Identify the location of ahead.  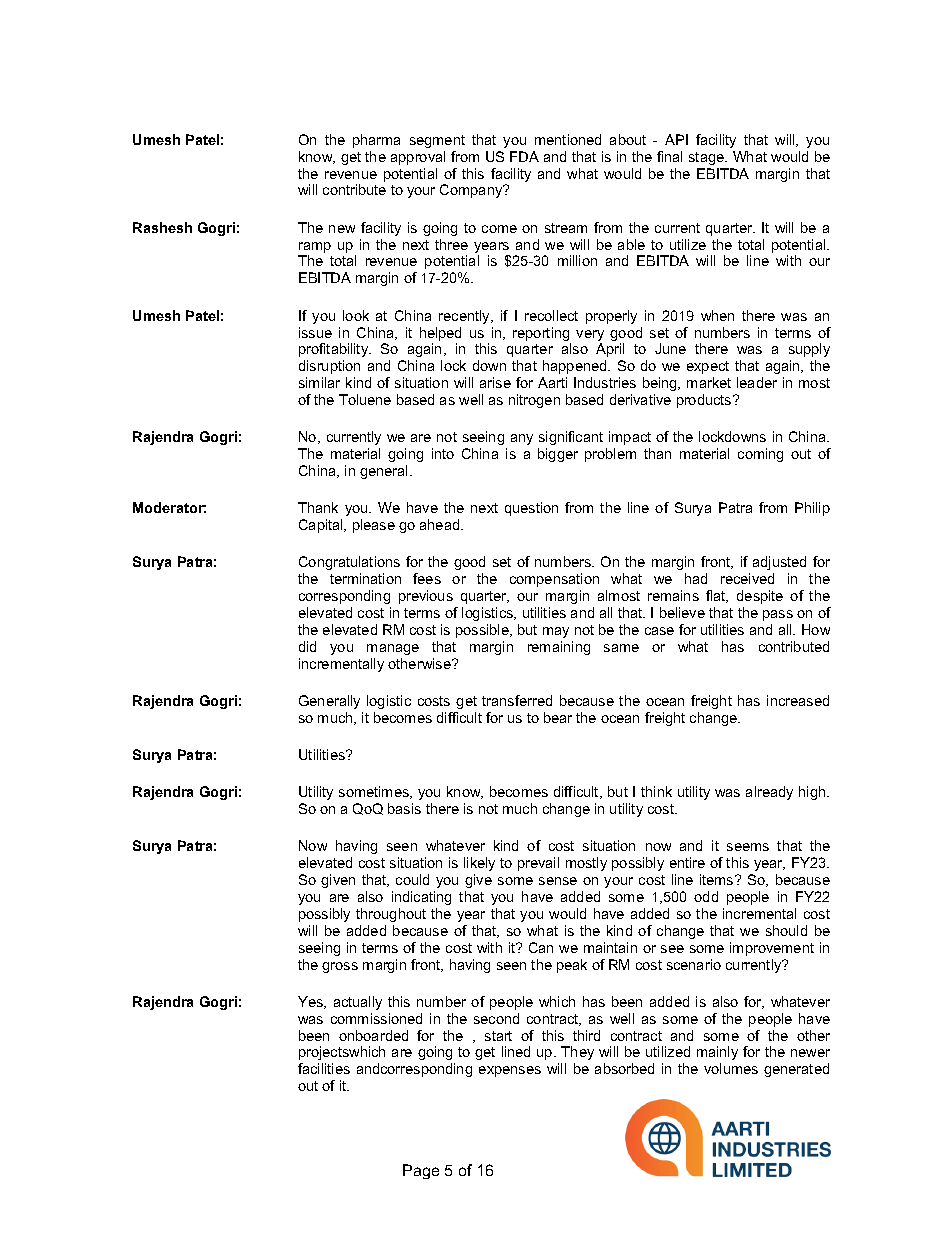
(441, 524).
